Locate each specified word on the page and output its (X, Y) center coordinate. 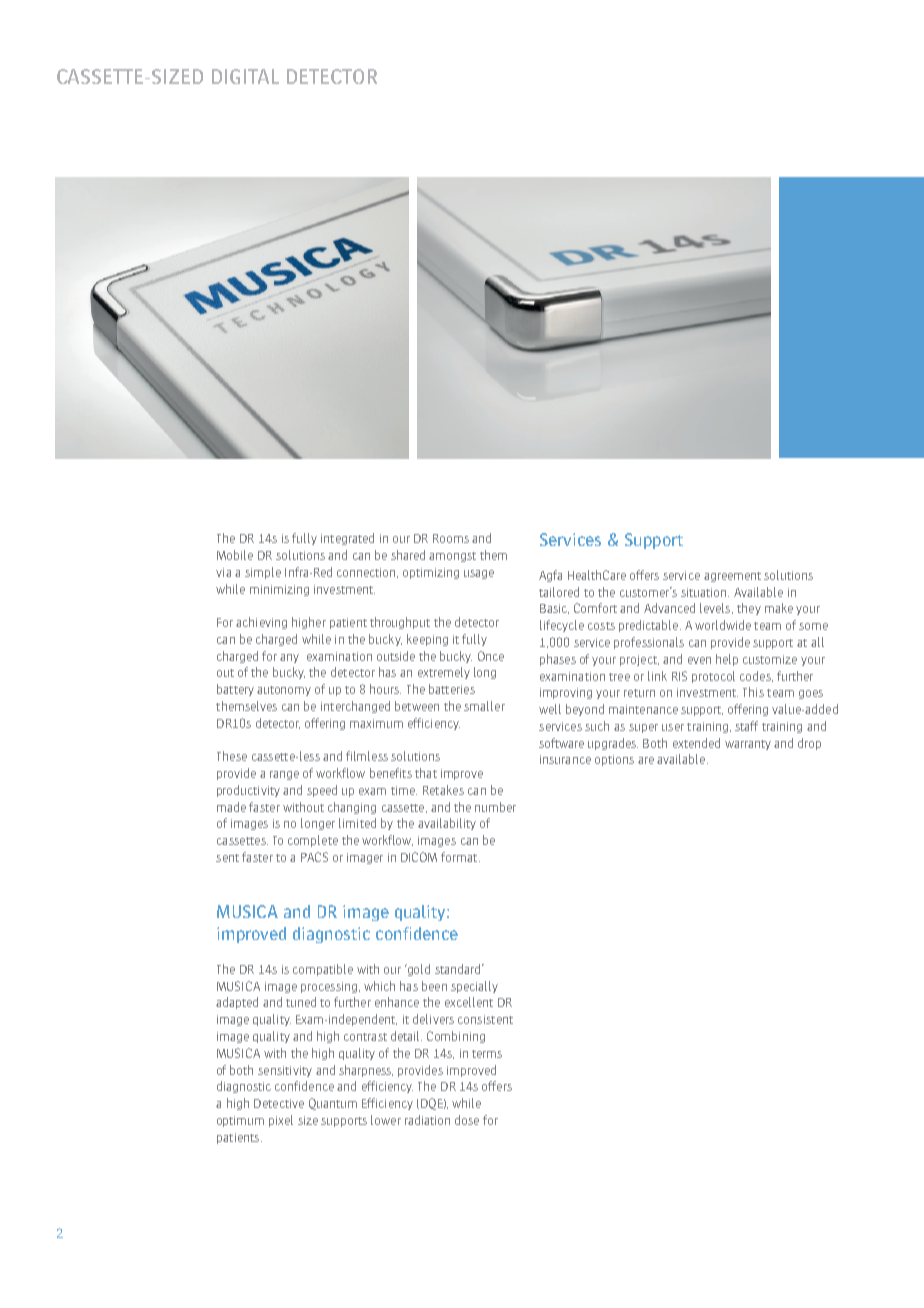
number (495, 807)
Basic (554, 609)
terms (487, 1054)
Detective (279, 1103)
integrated (347, 539)
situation (705, 592)
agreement (732, 577)
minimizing (279, 590)
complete (313, 841)
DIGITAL (245, 76)
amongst (452, 557)
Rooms (451, 538)
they (749, 609)
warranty (748, 745)
